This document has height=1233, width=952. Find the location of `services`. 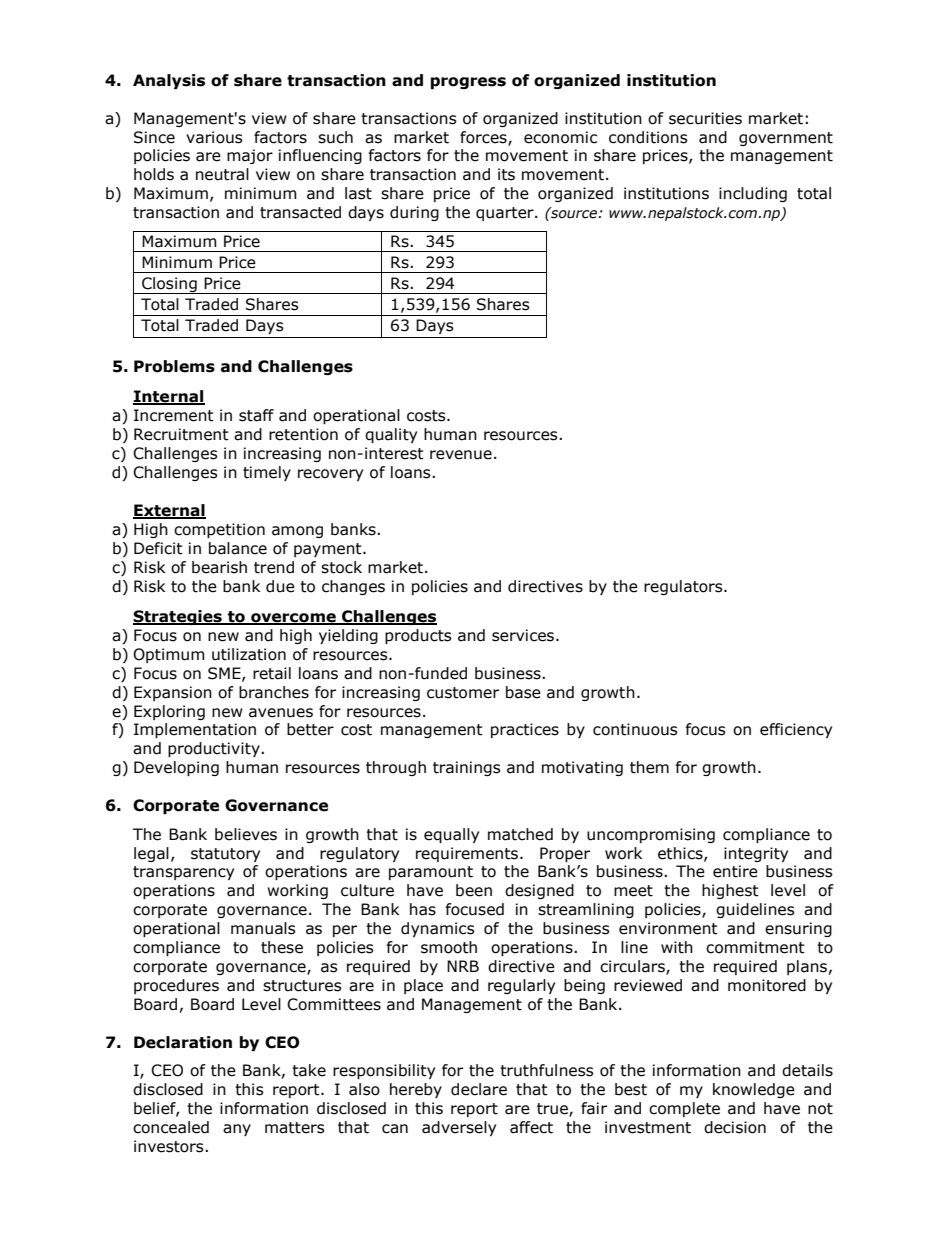

services is located at coordinates (523, 635).
